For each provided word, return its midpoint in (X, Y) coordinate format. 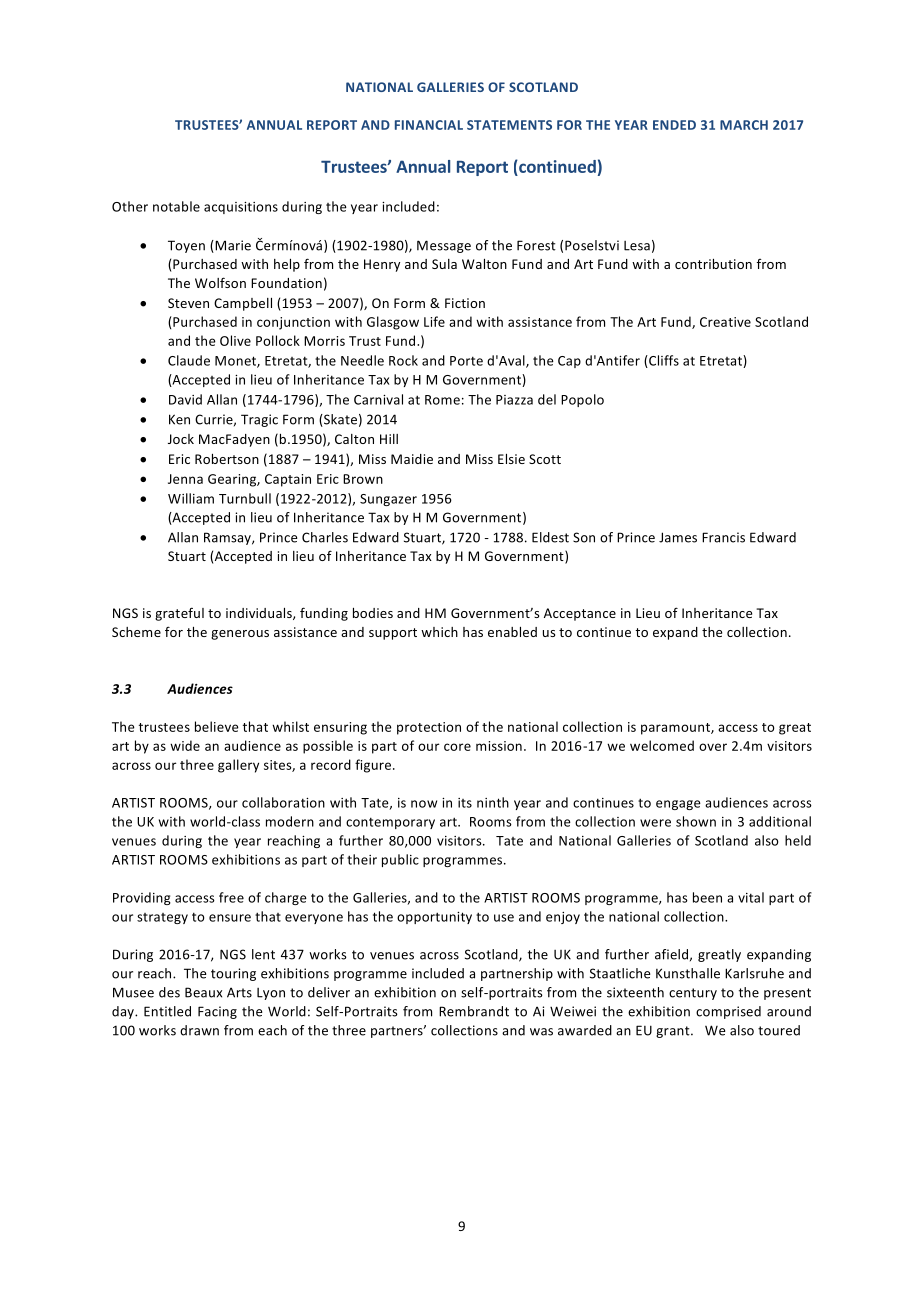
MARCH (744, 125)
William (191, 498)
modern (290, 821)
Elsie (511, 459)
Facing (217, 1012)
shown (696, 821)
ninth (493, 802)
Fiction (465, 303)
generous (240, 635)
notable (176, 206)
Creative (725, 322)
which (439, 632)
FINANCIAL (429, 125)
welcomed (662, 745)
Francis (723, 537)
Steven (188, 303)
